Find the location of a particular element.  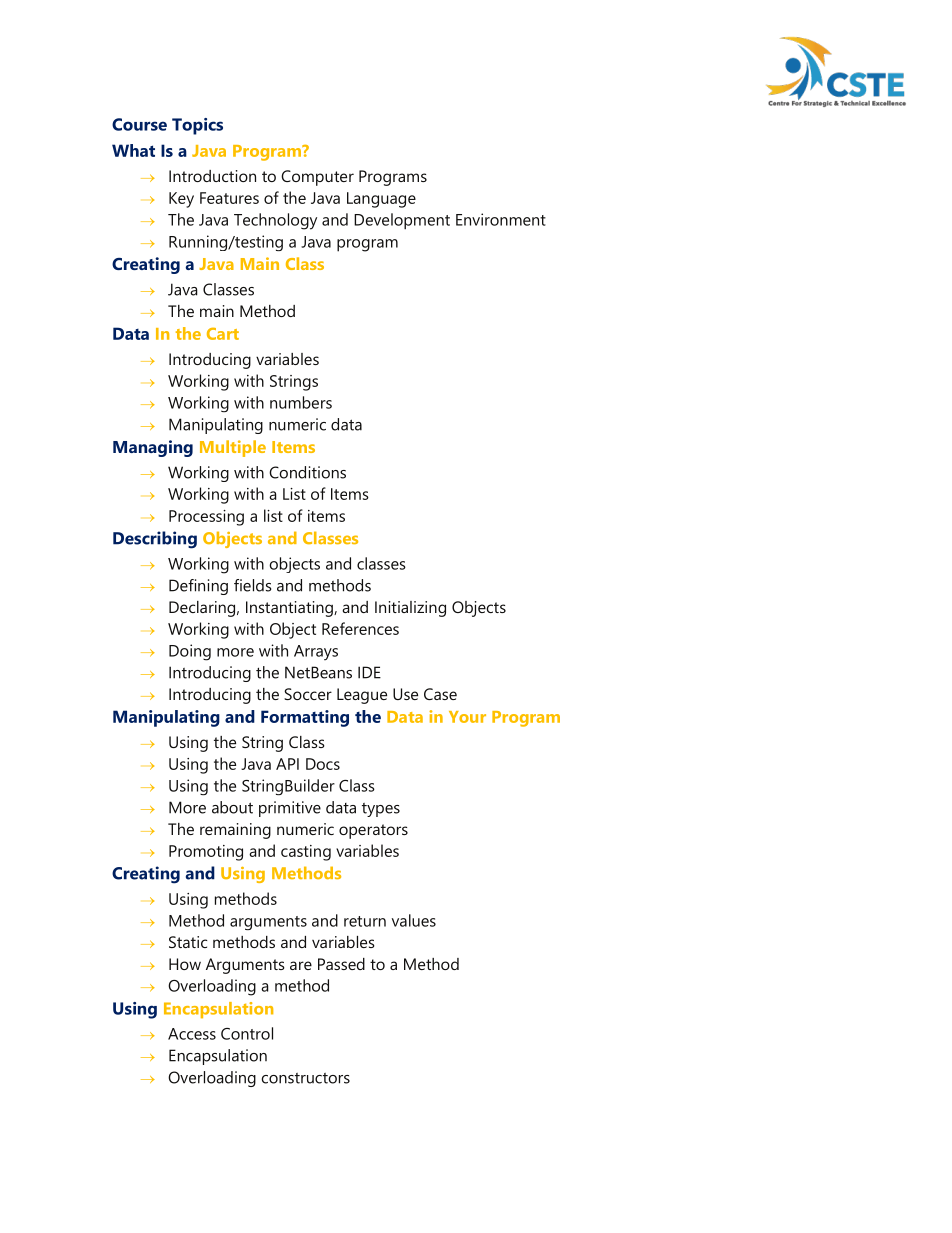

Topics is located at coordinates (197, 126).
